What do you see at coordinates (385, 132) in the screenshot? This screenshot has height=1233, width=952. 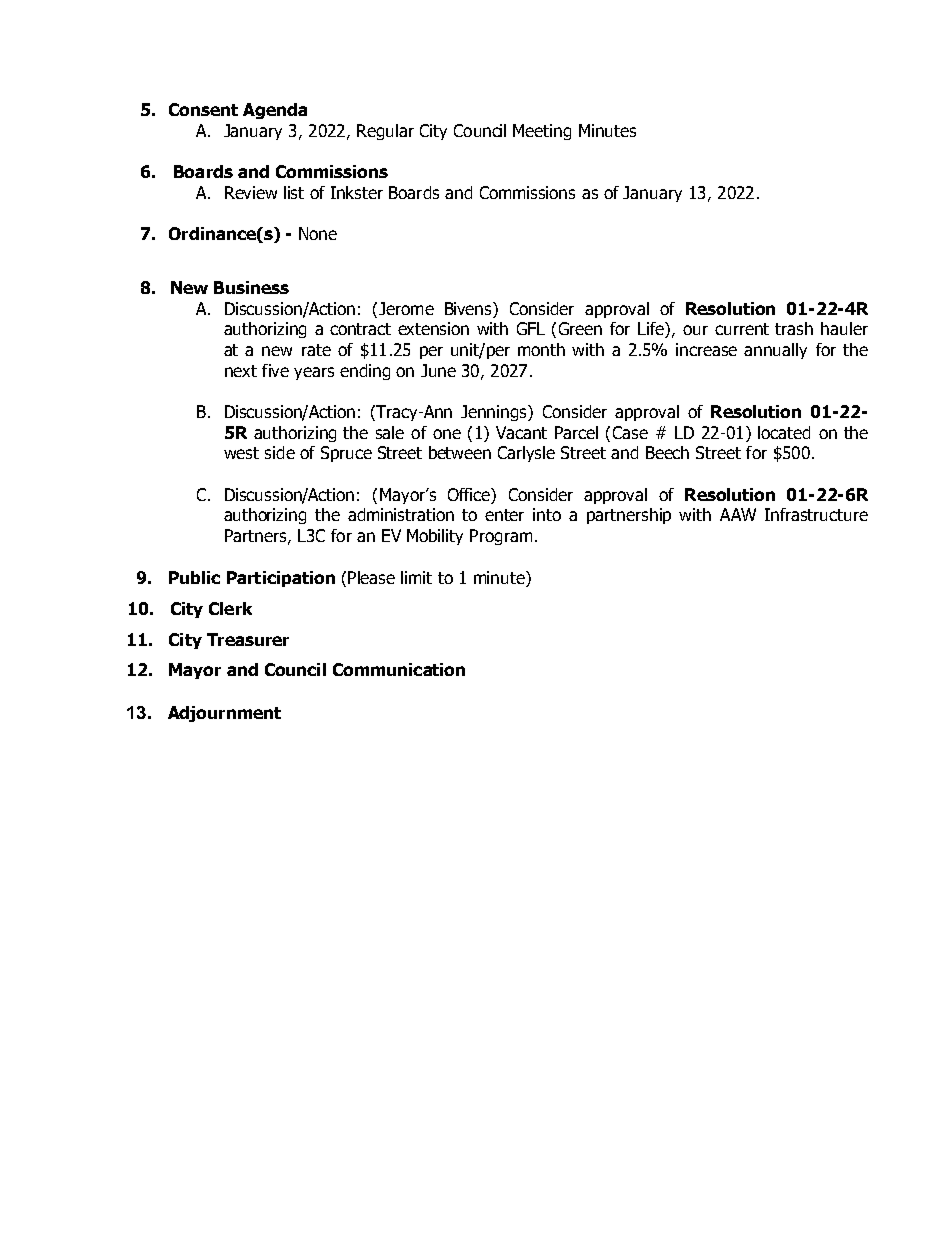 I see `Regular` at bounding box center [385, 132].
